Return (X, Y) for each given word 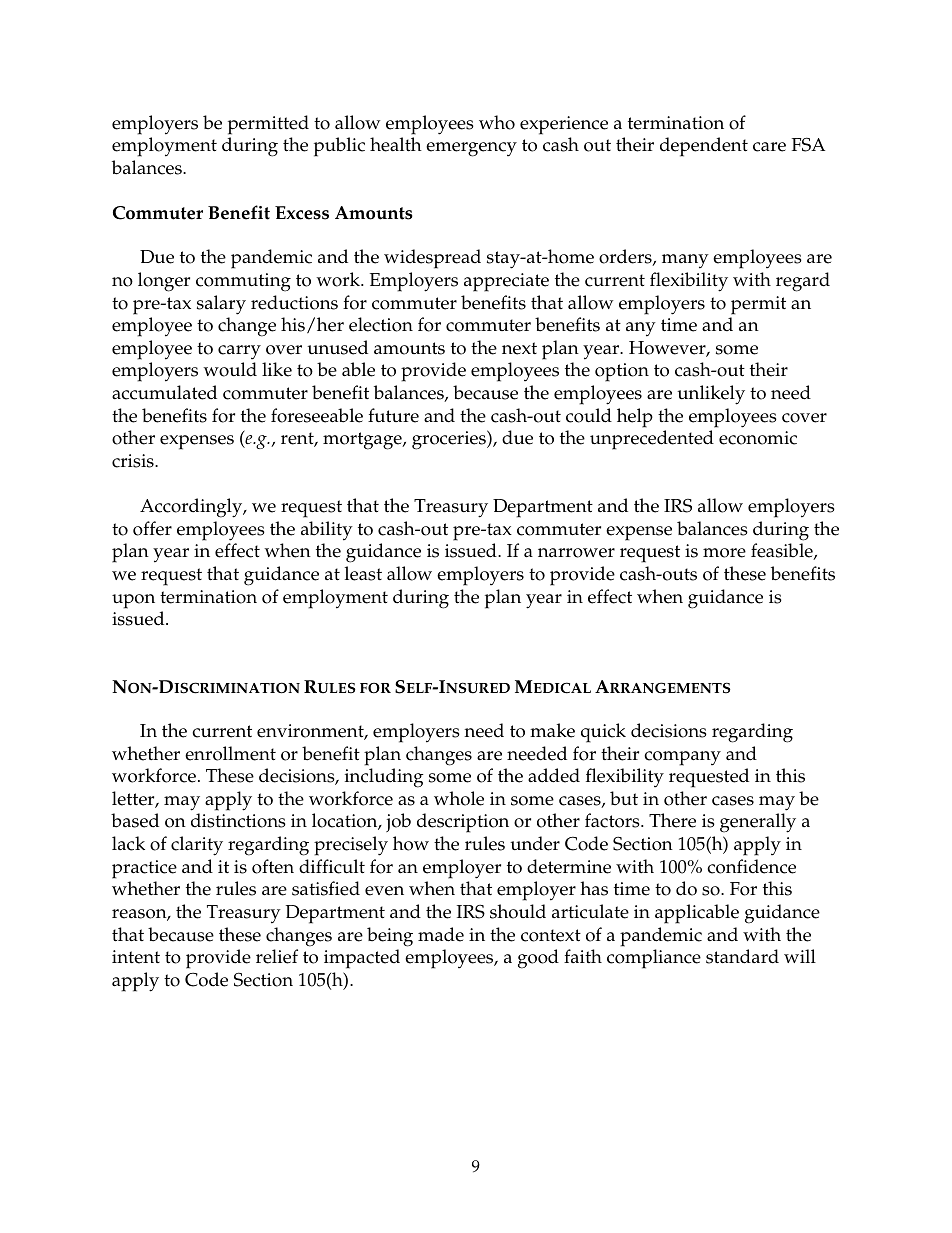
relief (277, 956)
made (441, 934)
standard (742, 956)
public (339, 147)
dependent (704, 147)
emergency (471, 149)
